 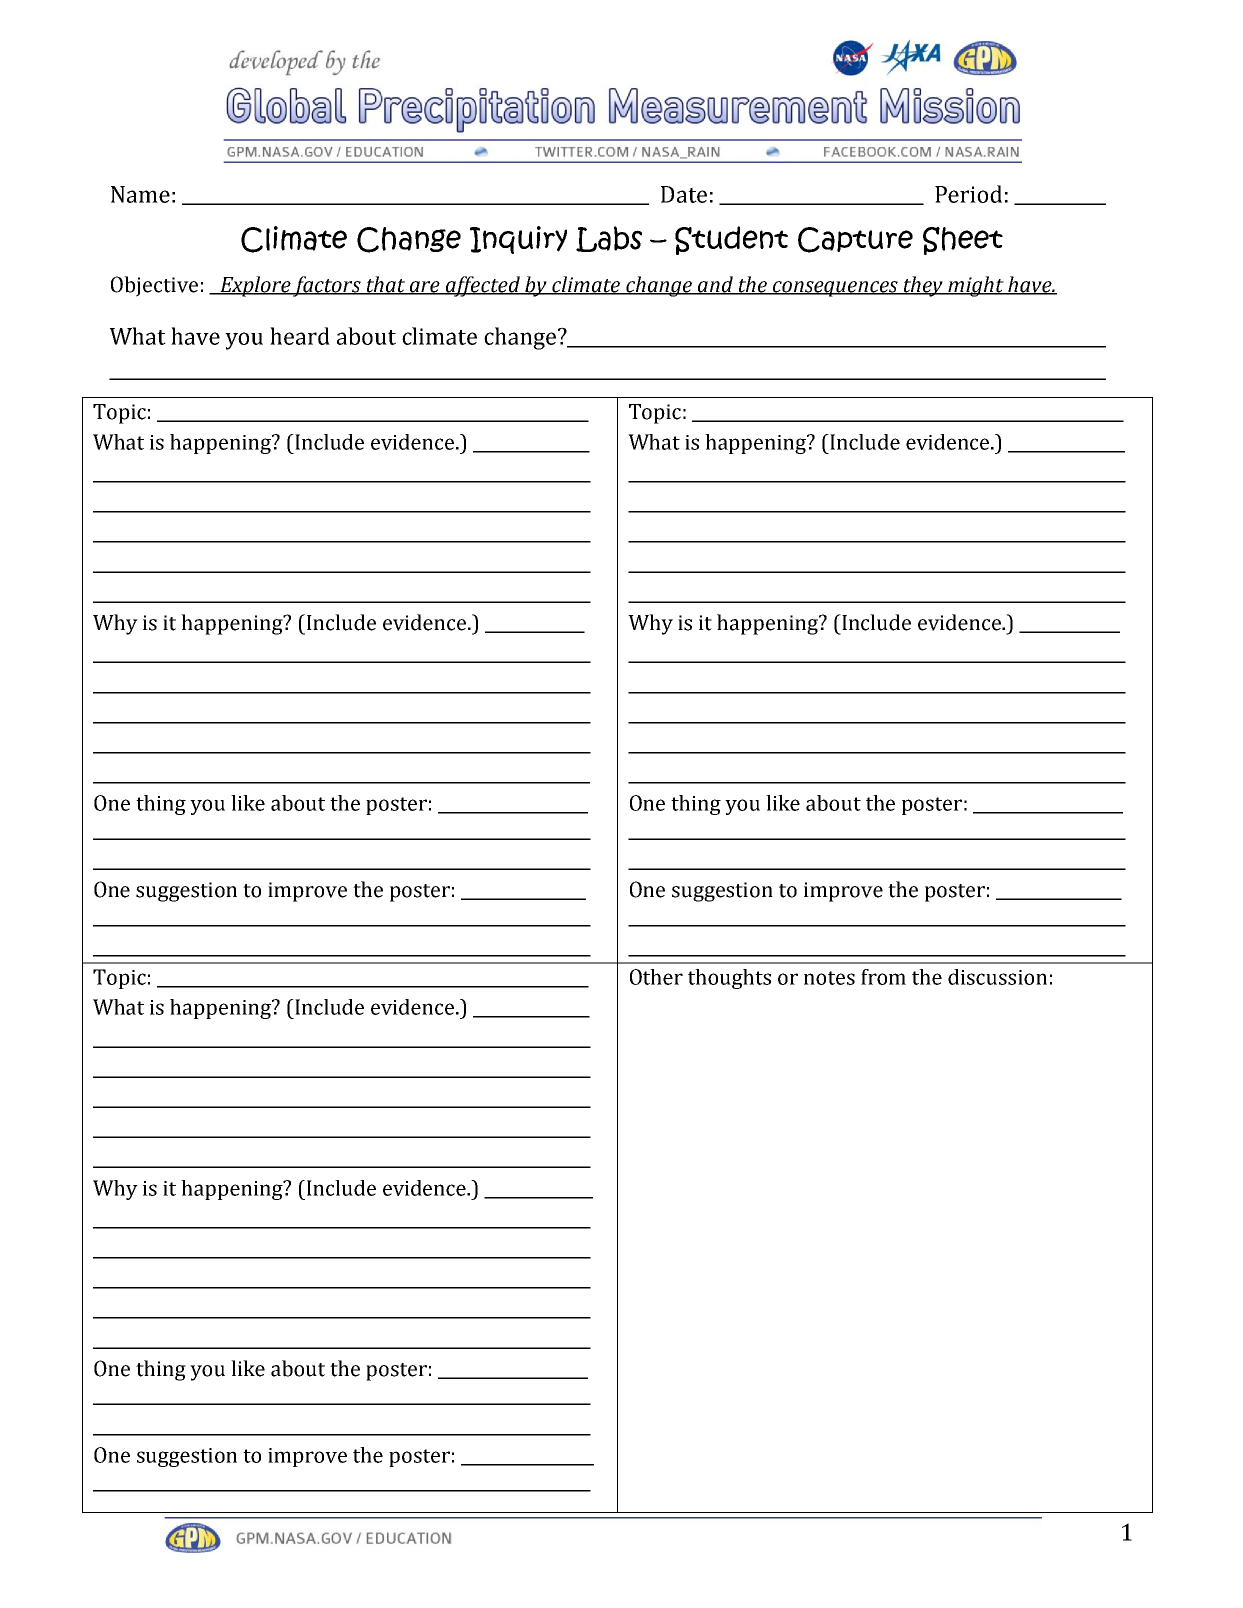 I want to click on Other, so click(x=656, y=977).
